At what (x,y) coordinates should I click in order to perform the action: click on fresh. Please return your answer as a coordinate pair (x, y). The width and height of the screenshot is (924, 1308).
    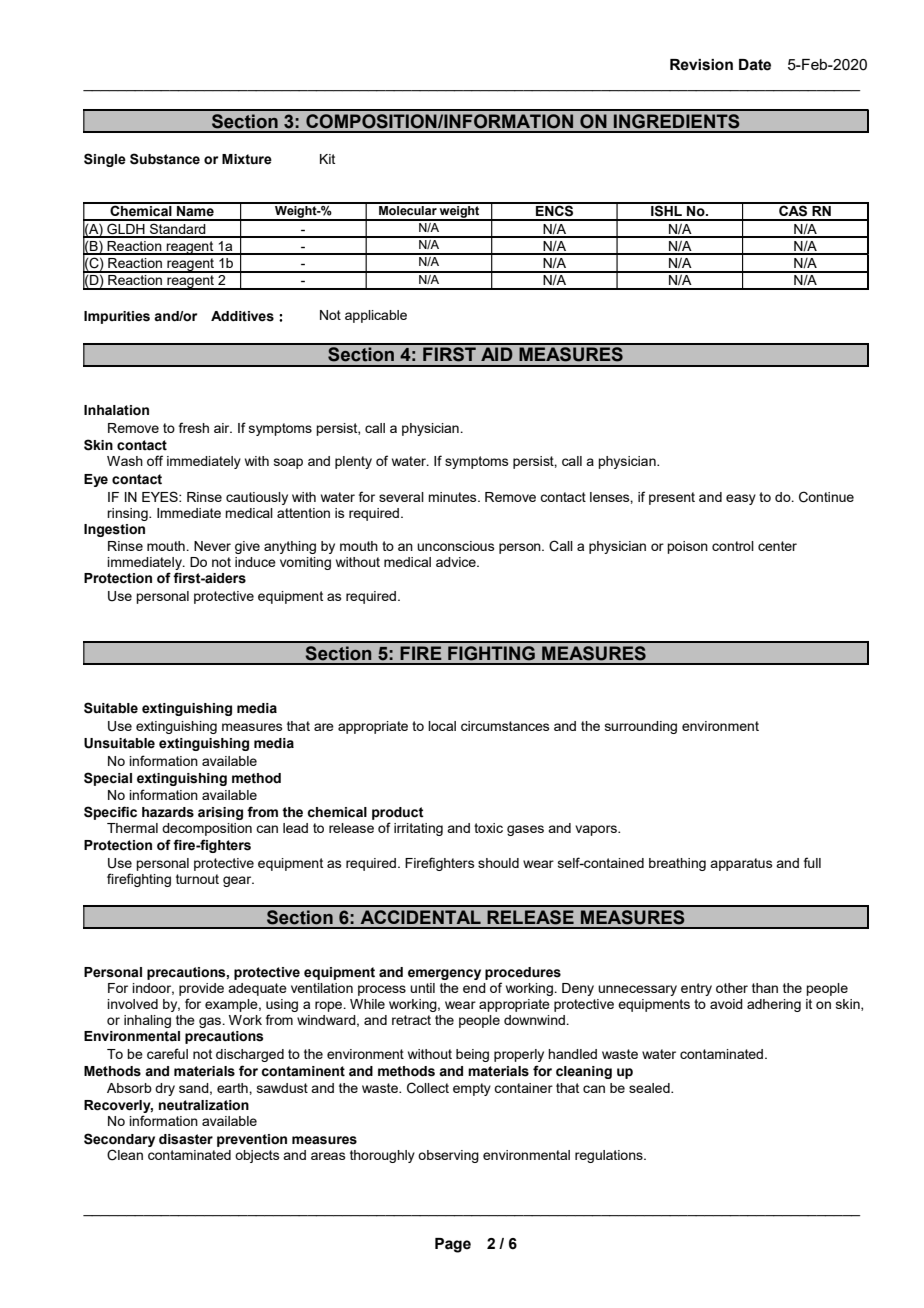
    Looking at the image, I should click on (194, 427).
